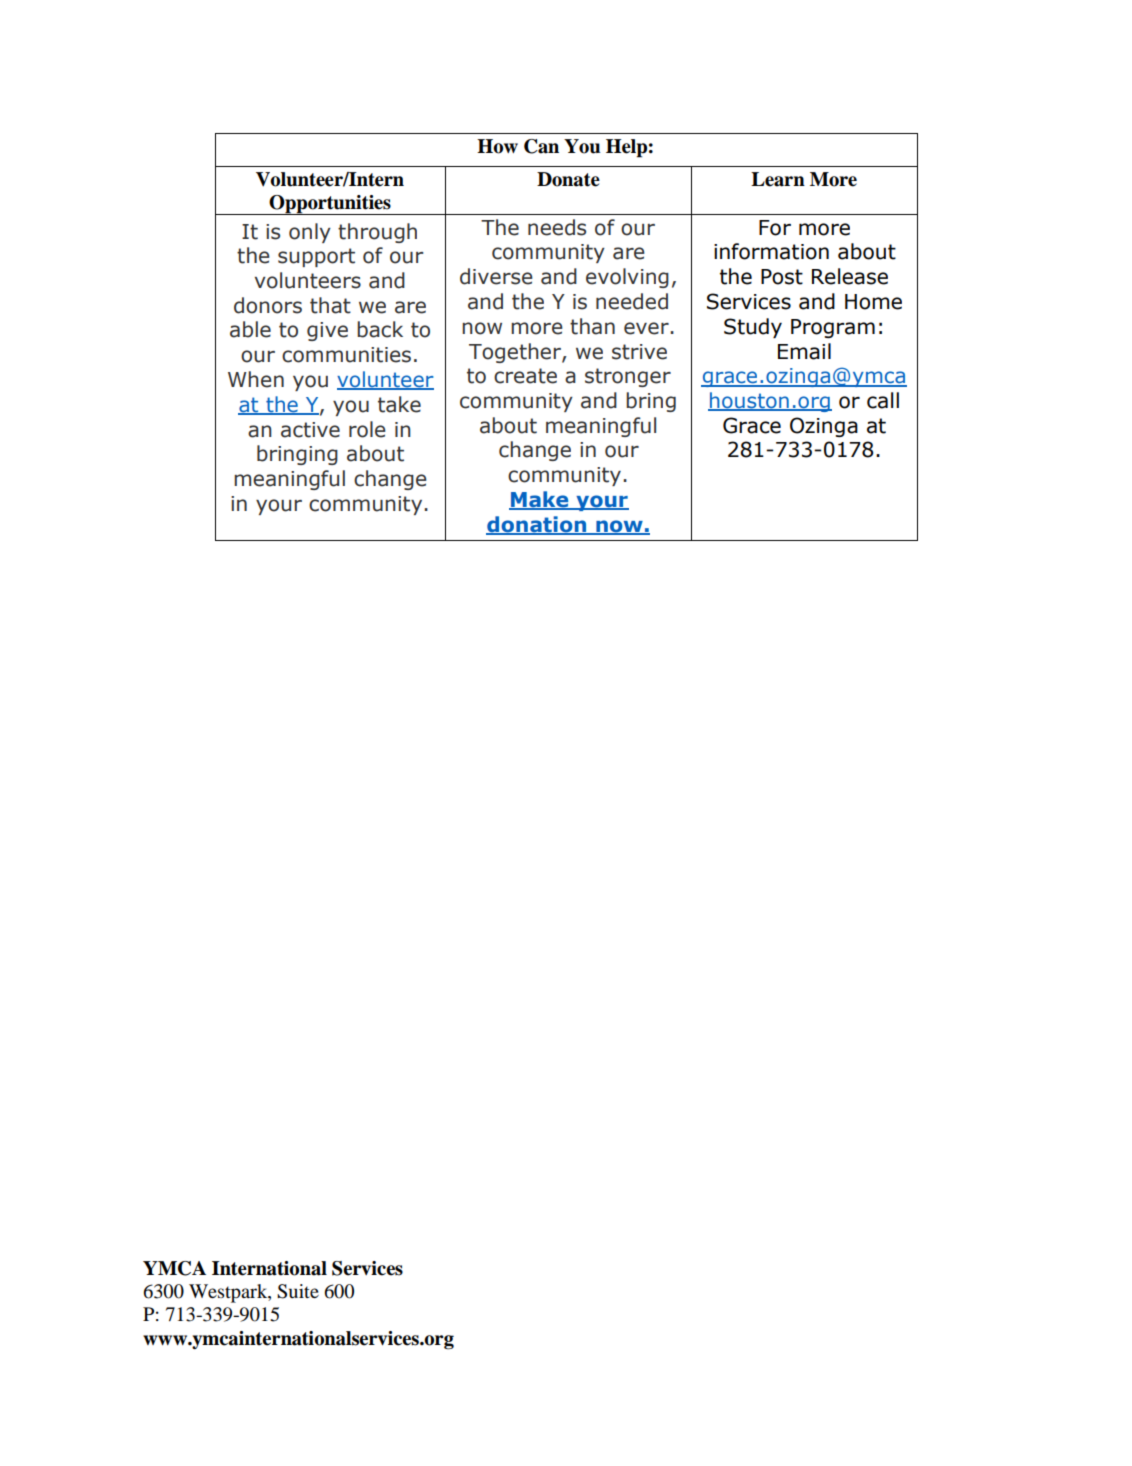 The width and height of the screenshot is (1132, 1466). Describe the element at coordinates (330, 205) in the screenshot. I see `Opportunities` at that location.
